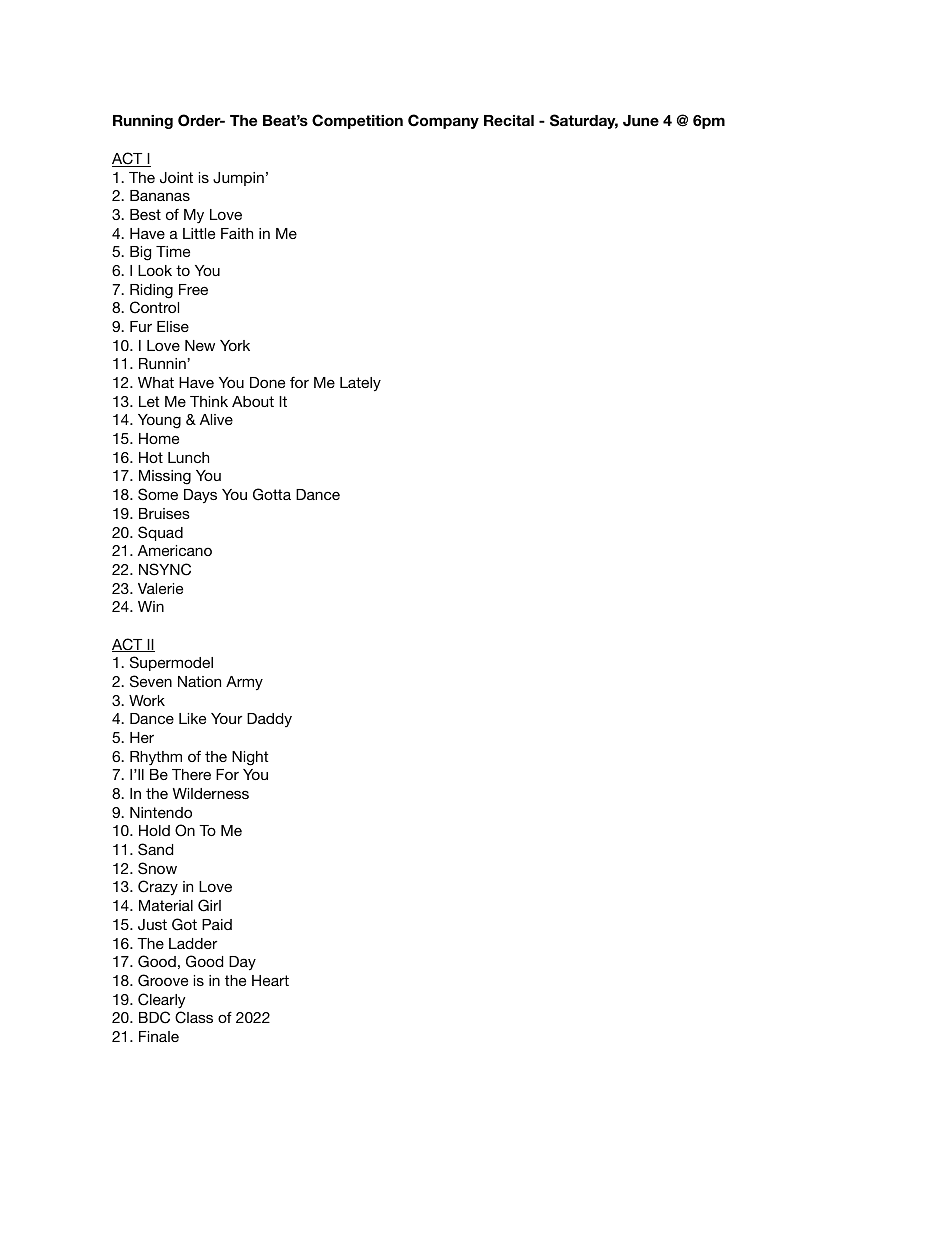 The image size is (952, 1233). I want to click on Daddy, so click(269, 720).
